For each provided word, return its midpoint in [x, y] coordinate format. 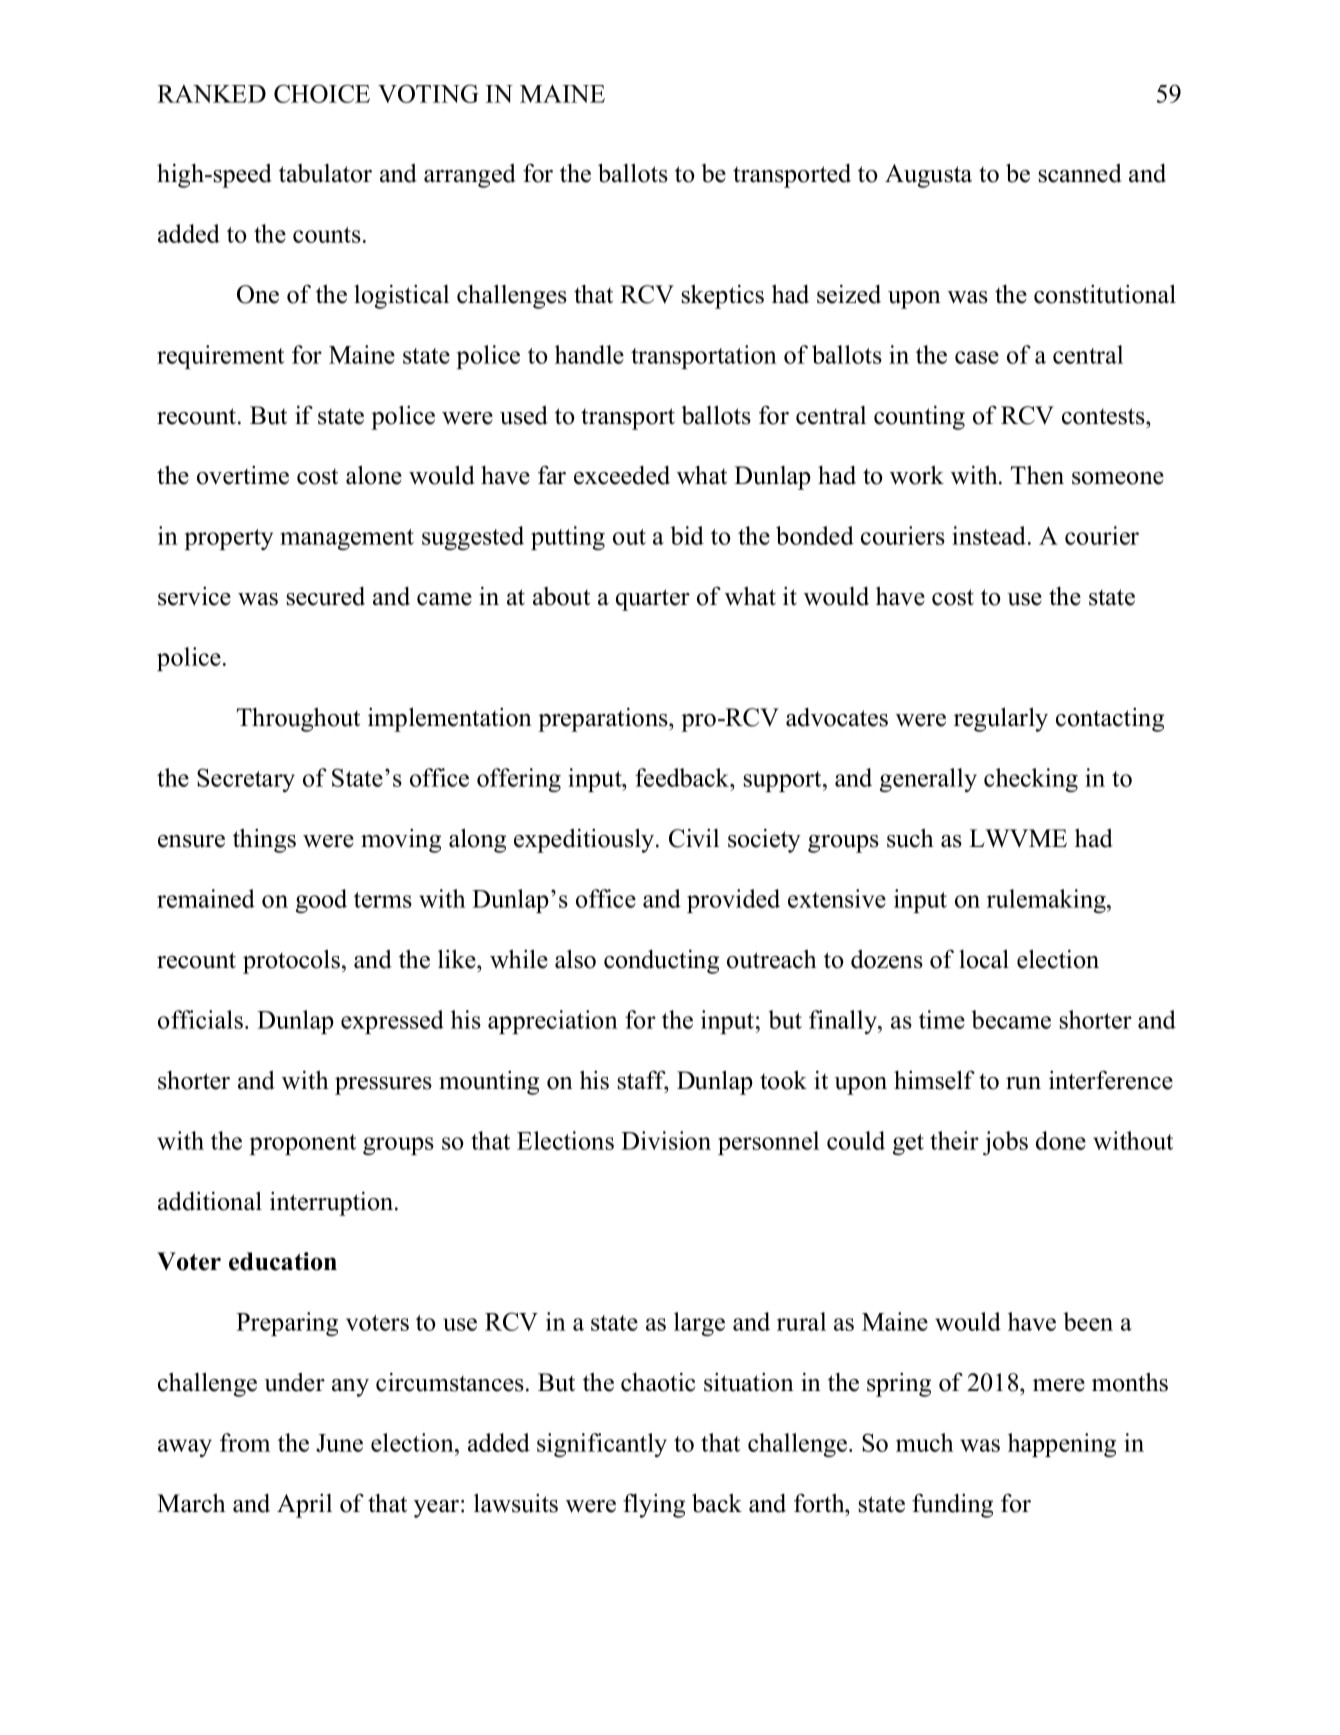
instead [990, 535]
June [339, 1443]
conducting [661, 962]
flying [654, 1505]
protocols [293, 961]
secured [326, 596]
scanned [1080, 173]
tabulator [325, 173]
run [1023, 1083]
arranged [470, 176]
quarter [653, 600]
